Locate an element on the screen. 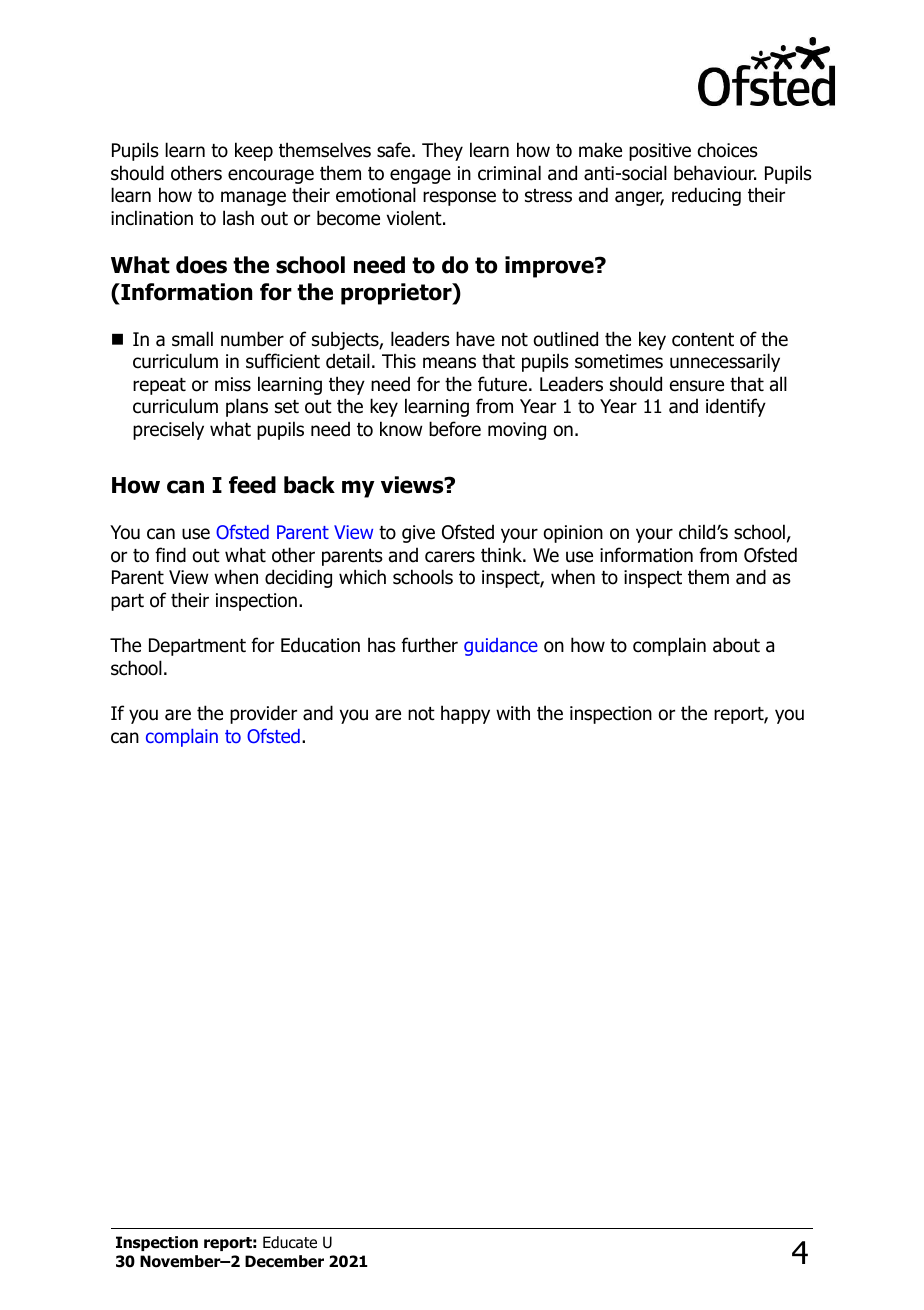 Image resolution: width=924 pixels, height=1310 pixels. opinion is located at coordinates (573, 534).
